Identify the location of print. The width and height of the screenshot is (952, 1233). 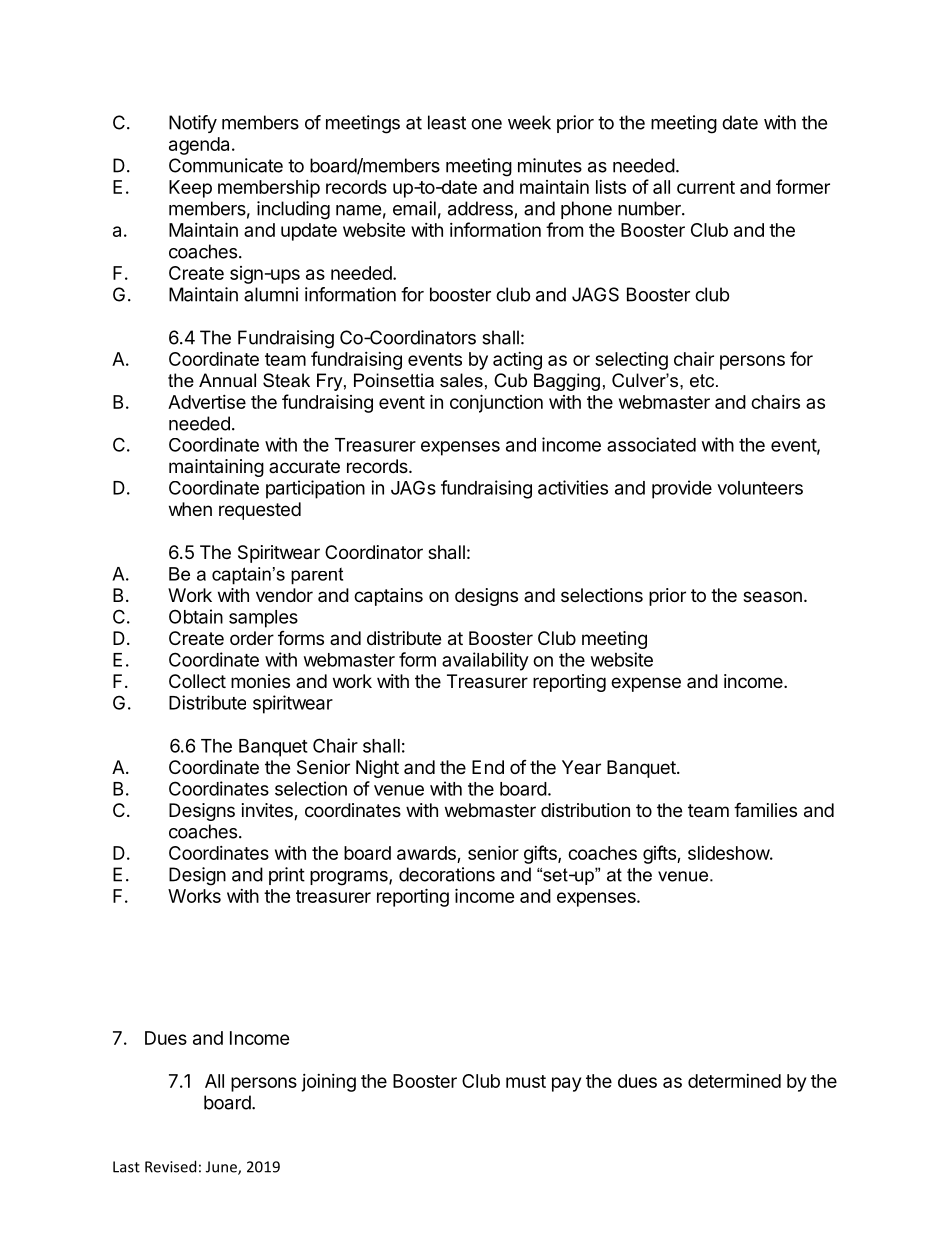
(287, 876).
